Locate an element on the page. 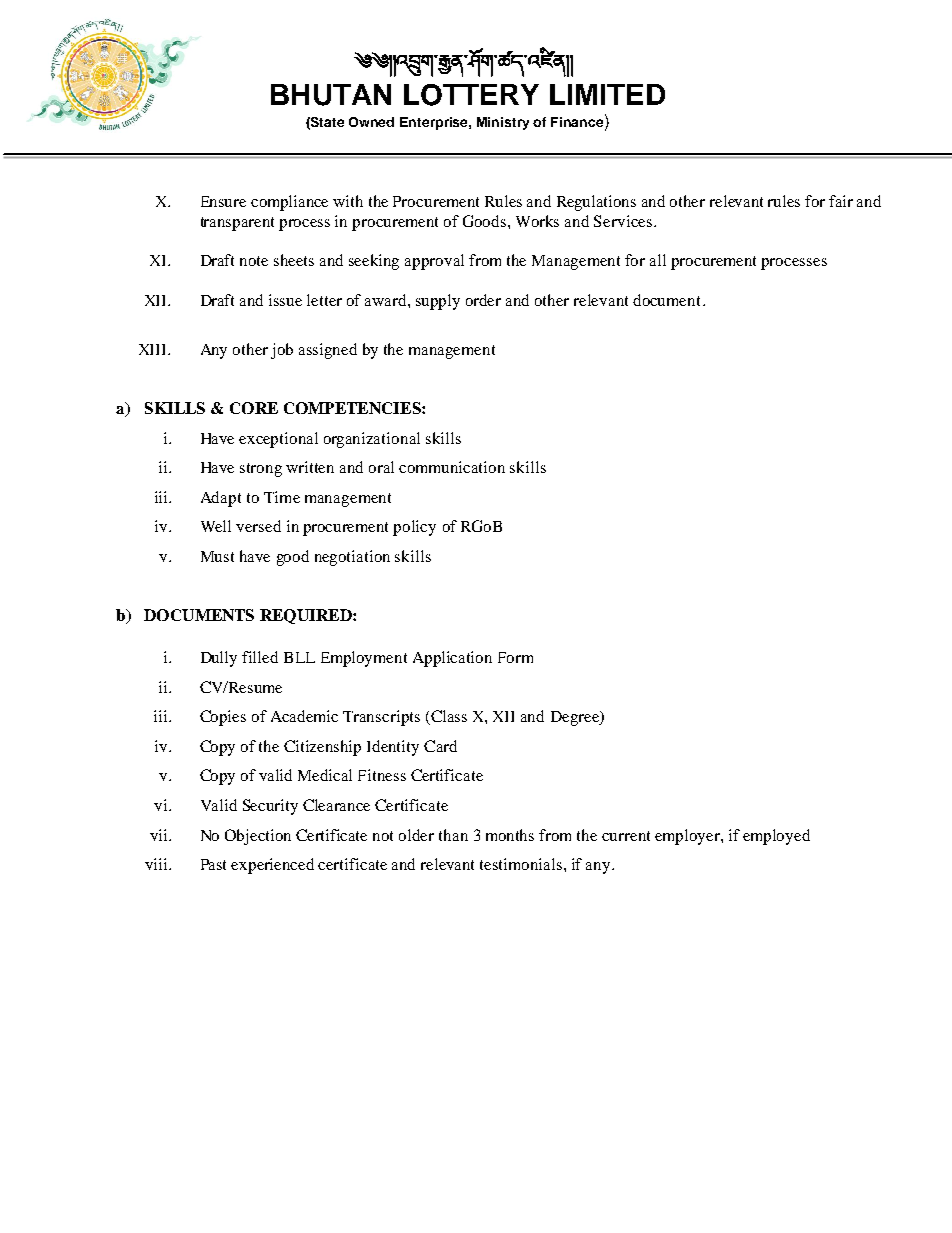 The height and width of the document is (1233, 952). months is located at coordinates (510, 835).
